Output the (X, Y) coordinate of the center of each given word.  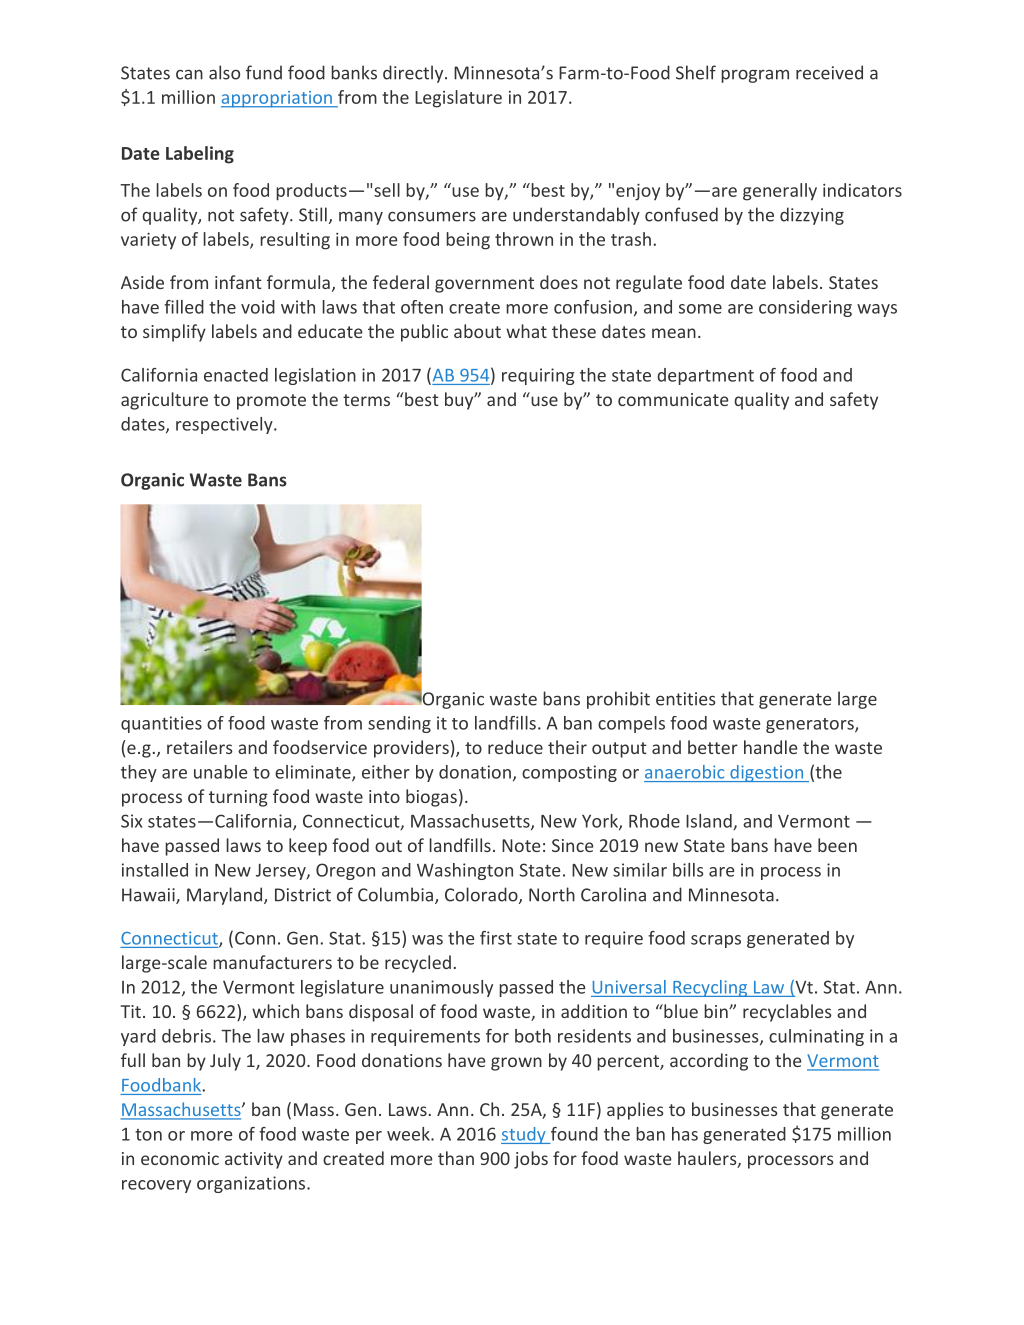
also (224, 72)
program (755, 76)
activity (254, 1160)
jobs (531, 1160)
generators (811, 725)
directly (414, 74)
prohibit (618, 700)
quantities (161, 724)
